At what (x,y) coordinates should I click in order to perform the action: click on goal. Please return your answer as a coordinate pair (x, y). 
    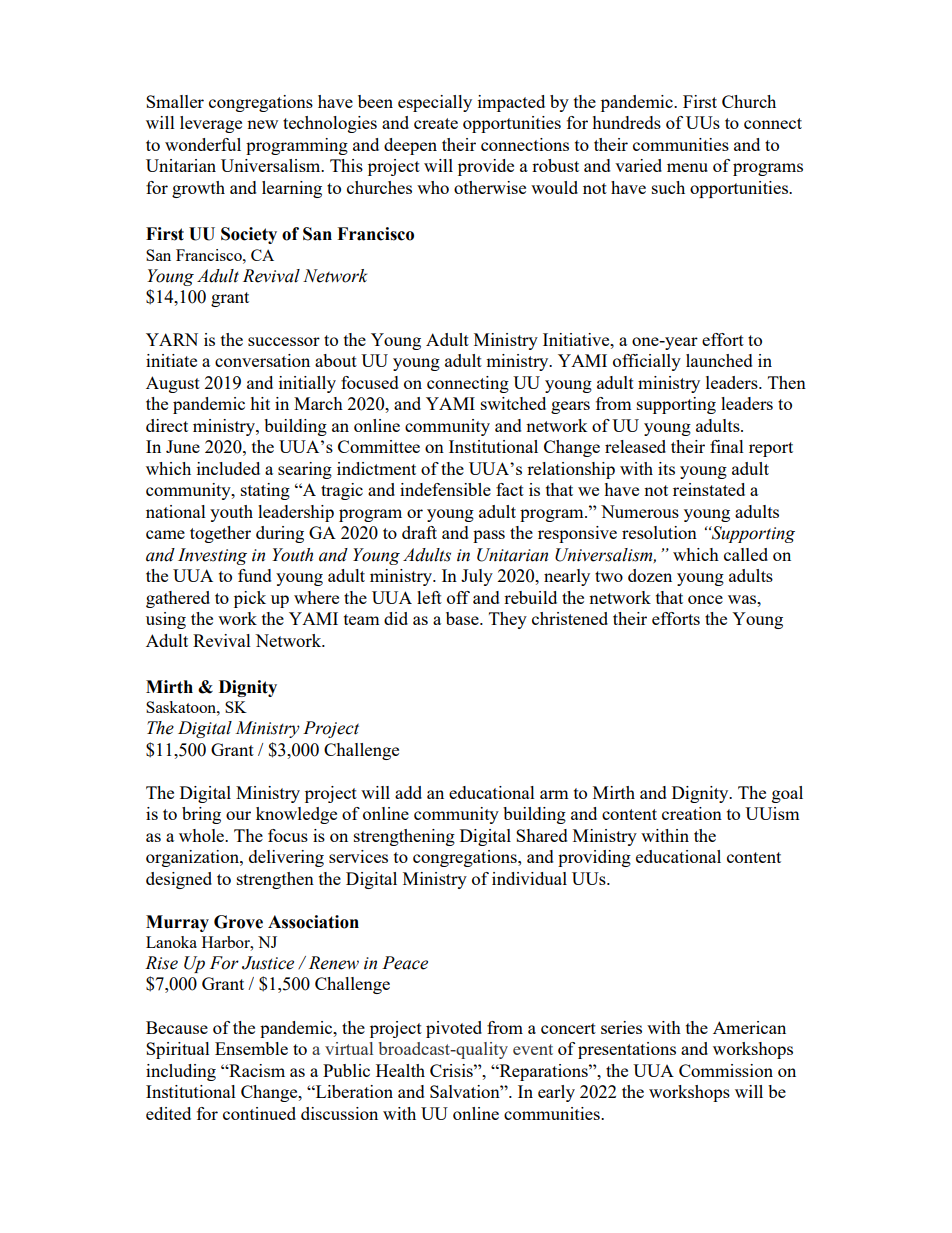
    Looking at the image, I should click on (787, 794).
